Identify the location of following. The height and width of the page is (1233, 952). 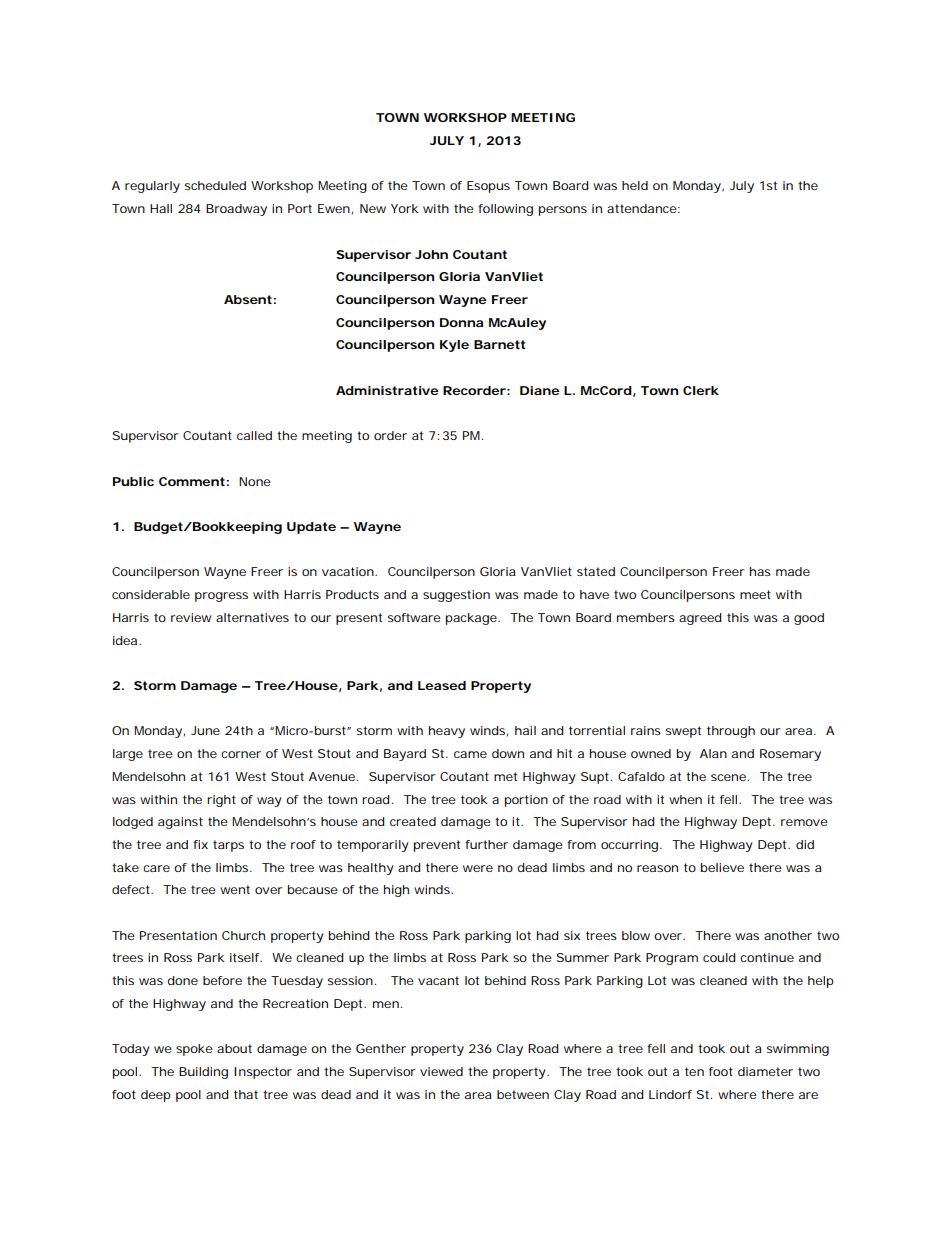
(505, 210).
